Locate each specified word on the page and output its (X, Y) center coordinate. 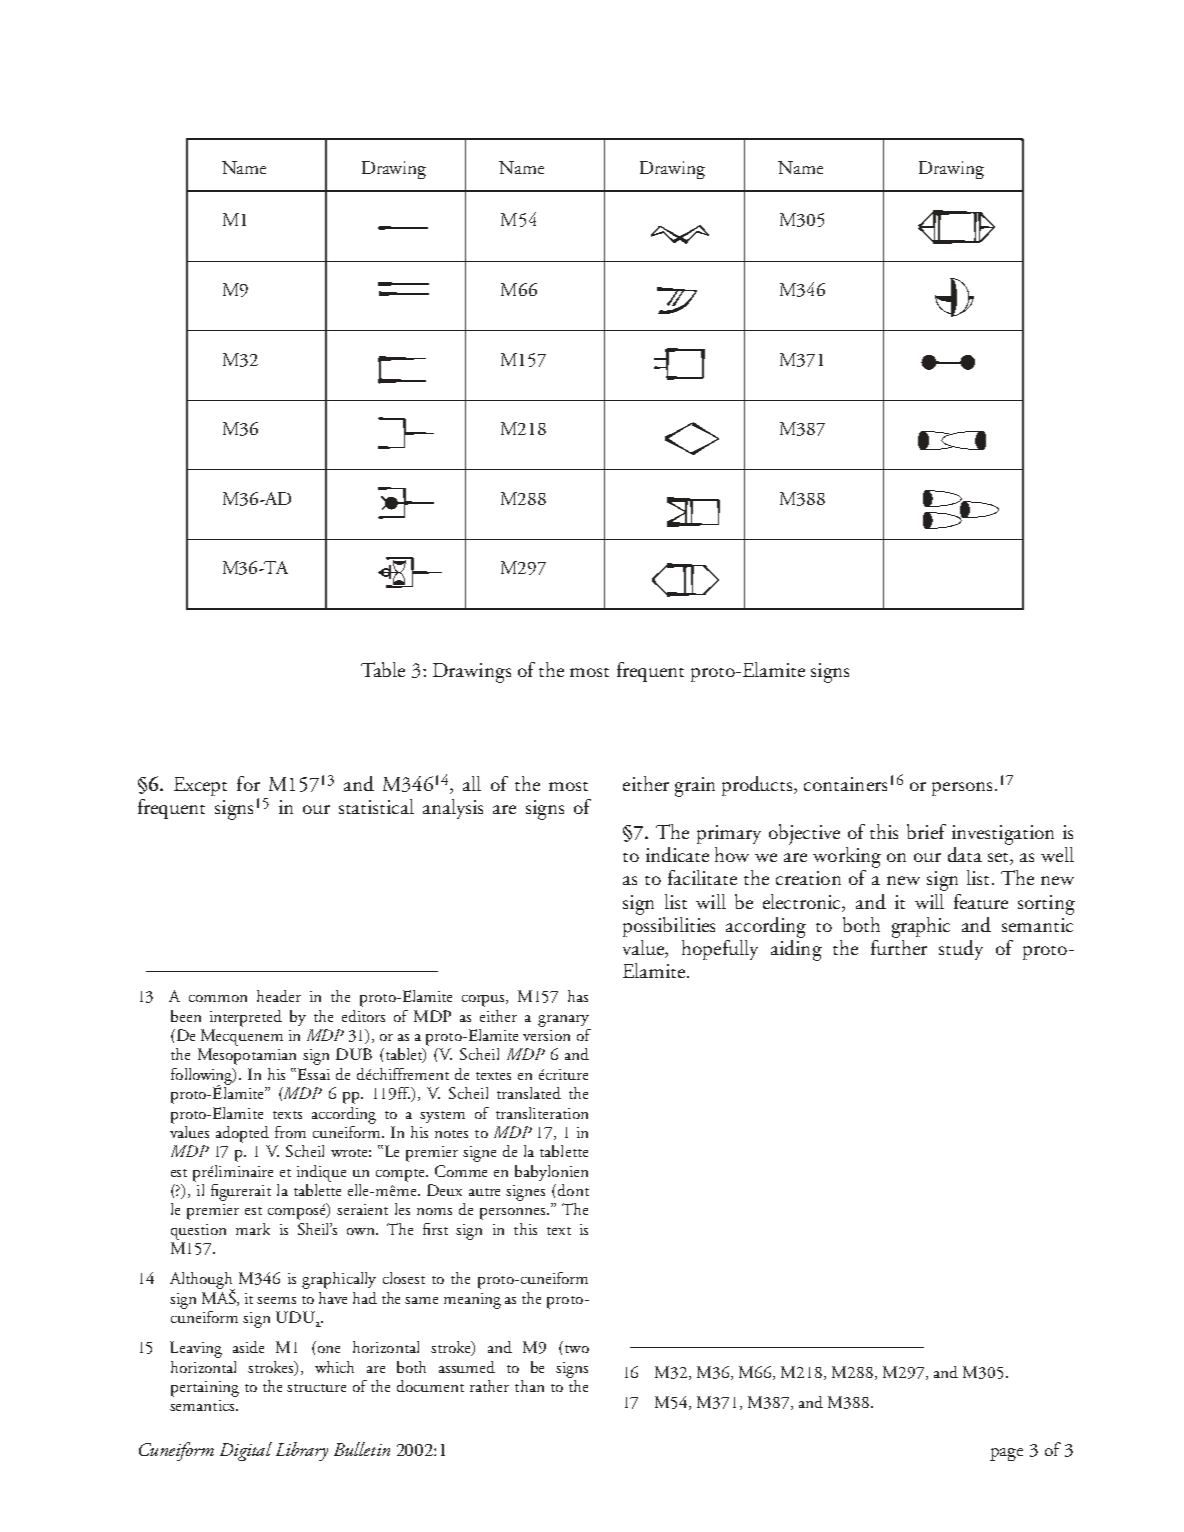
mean (461, 1300)
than (529, 1386)
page (1006, 1454)
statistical (376, 806)
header (279, 996)
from (290, 1132)
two (577, 1349)
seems (276, 1300)
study (961, 950)
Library (302, 1451)
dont (573, 1190)
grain (695, 787)
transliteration (542, 1113)
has (578, 996)
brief (926, 831)
